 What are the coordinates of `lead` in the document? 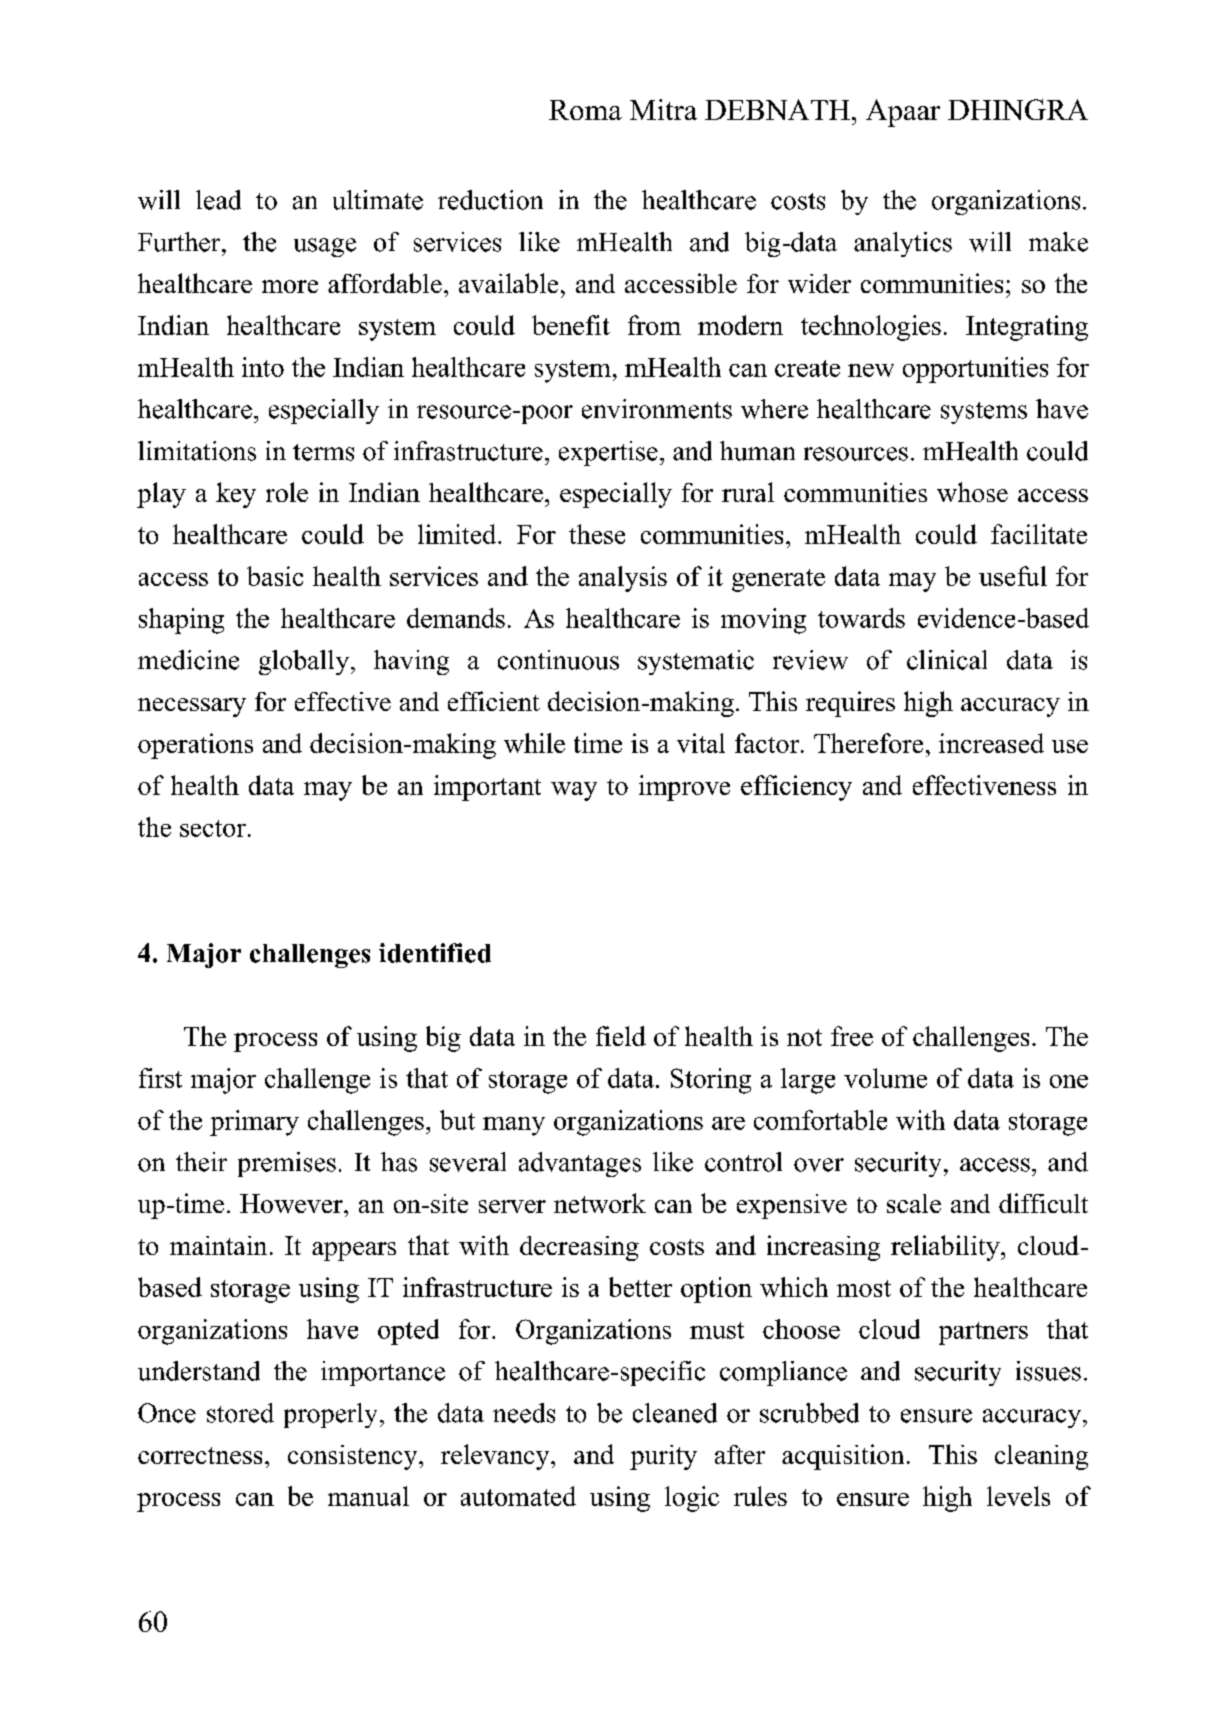 It's located at (218, 200).
